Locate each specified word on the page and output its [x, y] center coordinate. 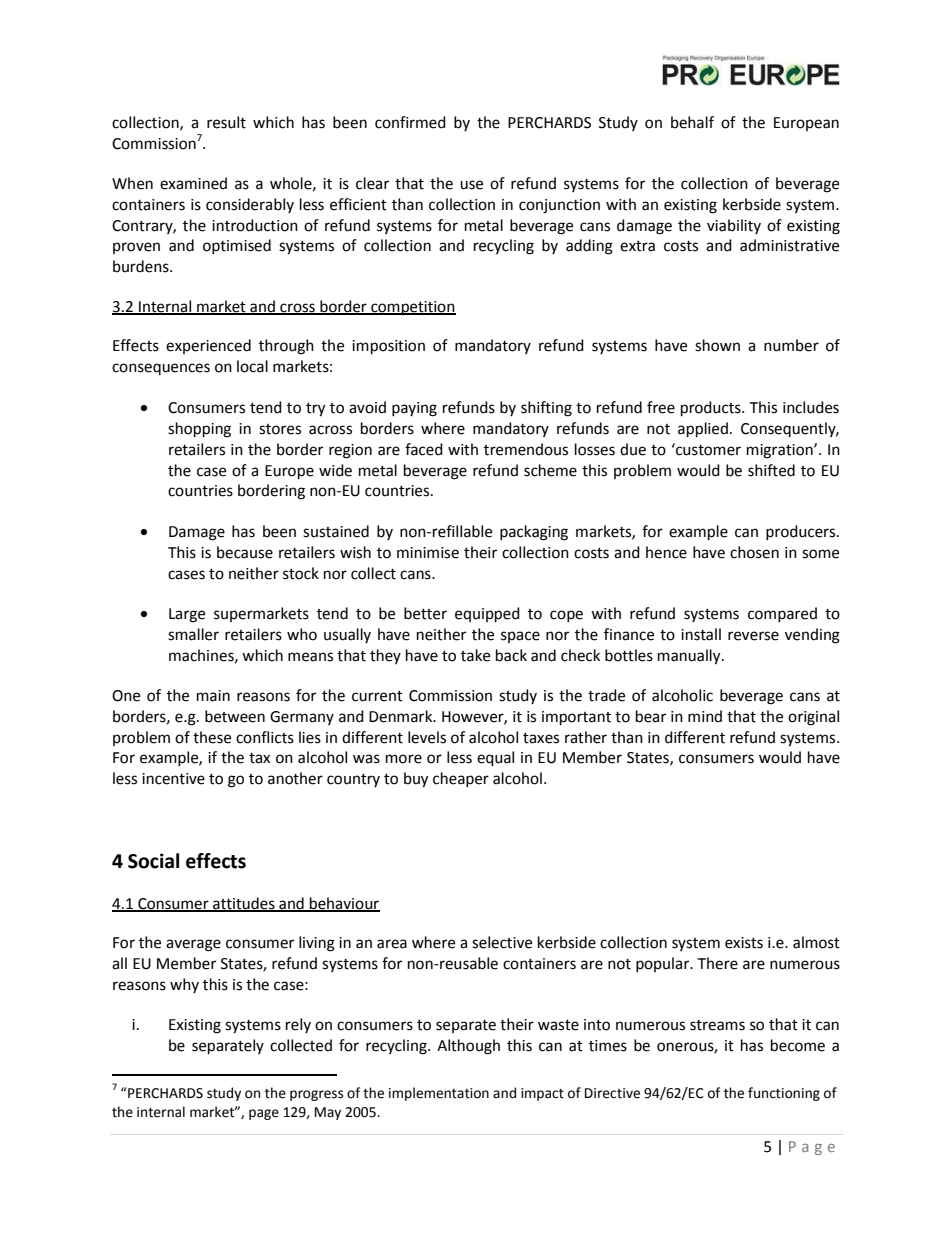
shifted [771, 470]
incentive [173, 779]
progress [316, 1095]
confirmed [410, 122]
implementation [439, 1094]
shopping [199, 430]
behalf [692, 122]
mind [705, 716]
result [226, 122]
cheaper [461, 779]
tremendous [526, 449]
